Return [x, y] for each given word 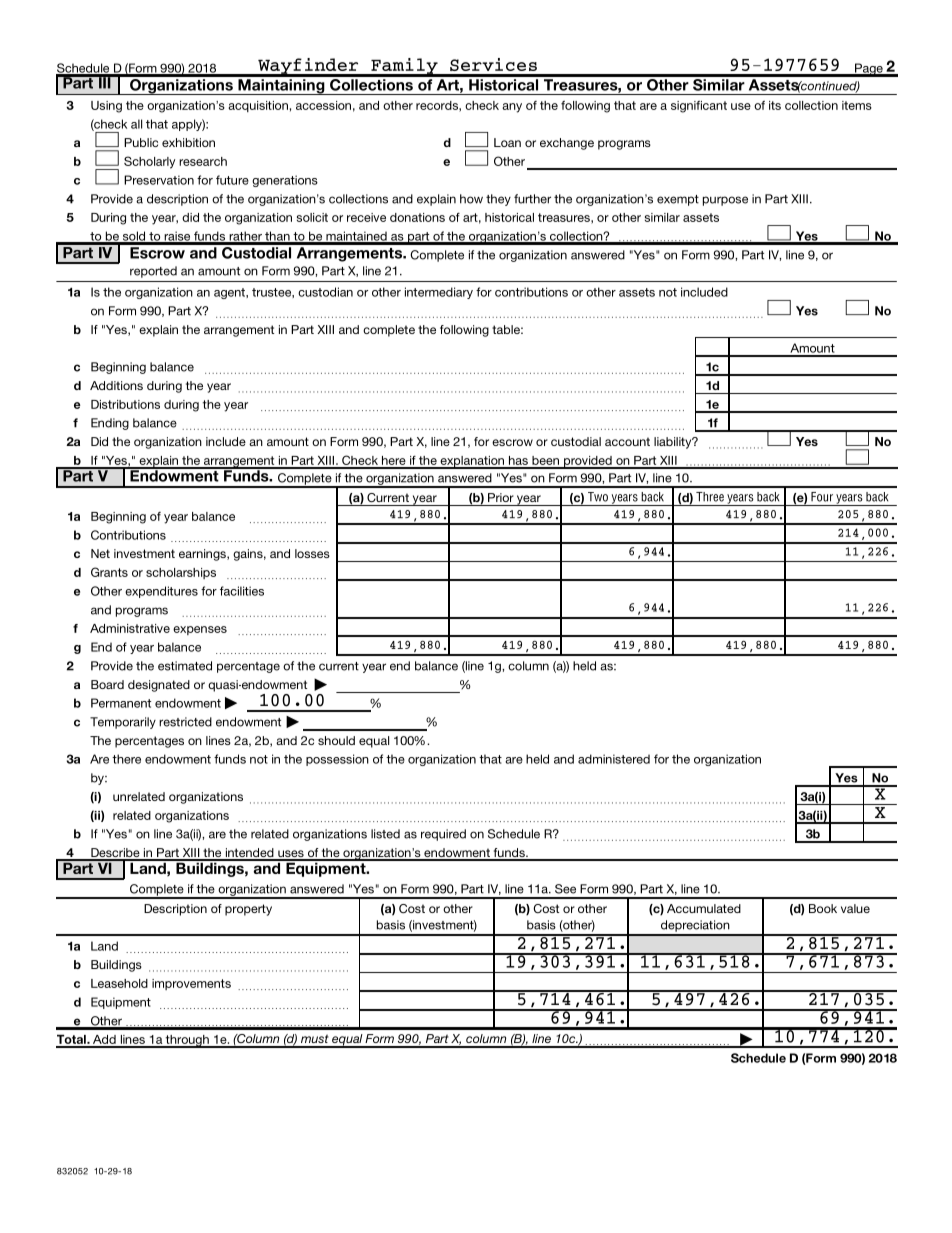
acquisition [258, 106]
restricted [185, 722]
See [565, 889]
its [775, 105]
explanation [472, 462]
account [627, 441]
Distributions [125, 404]
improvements [191, 984]
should [336, 740]
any [512, 108]
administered [614, 759]
